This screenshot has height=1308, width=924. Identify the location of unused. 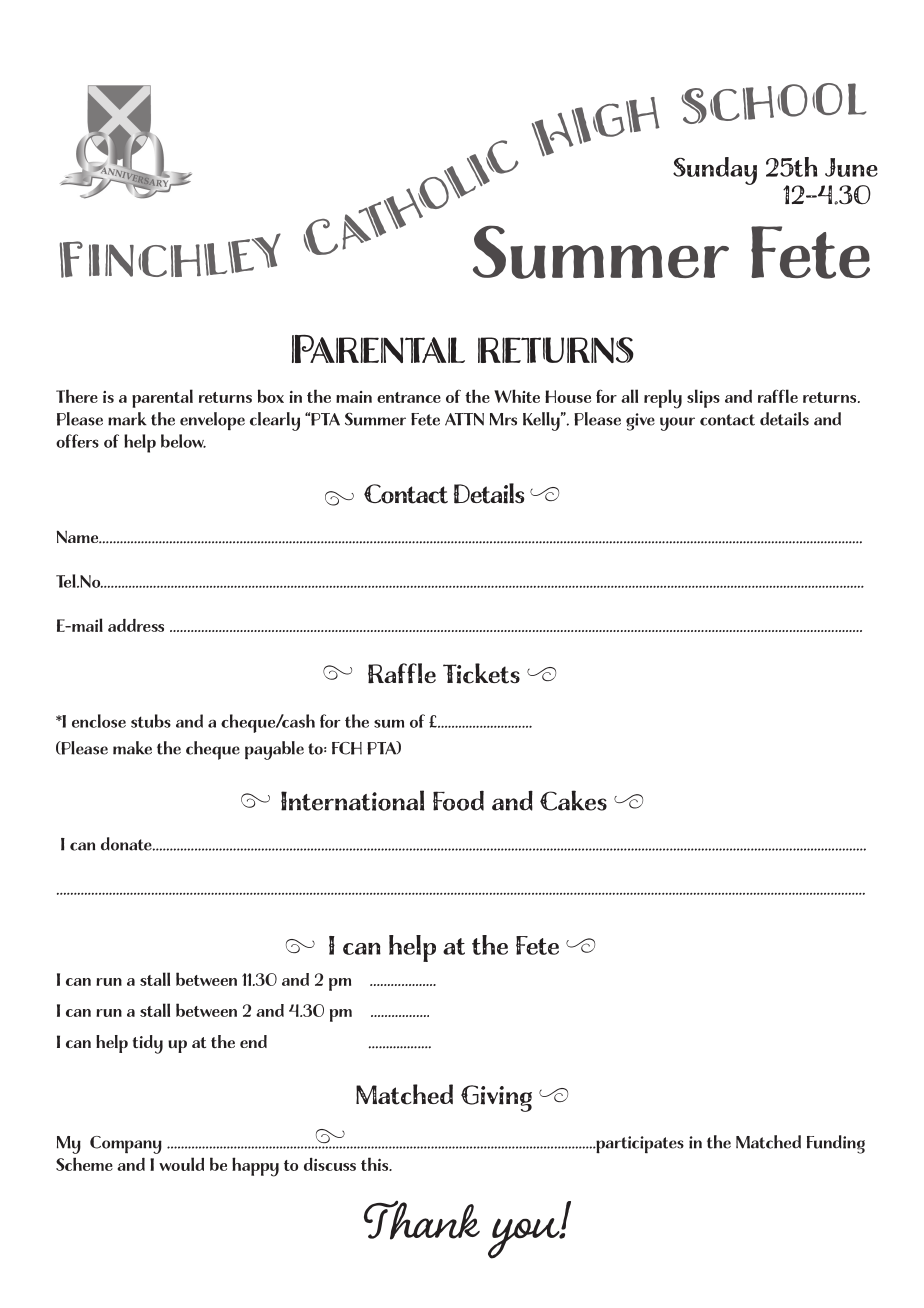
(421, 721).
